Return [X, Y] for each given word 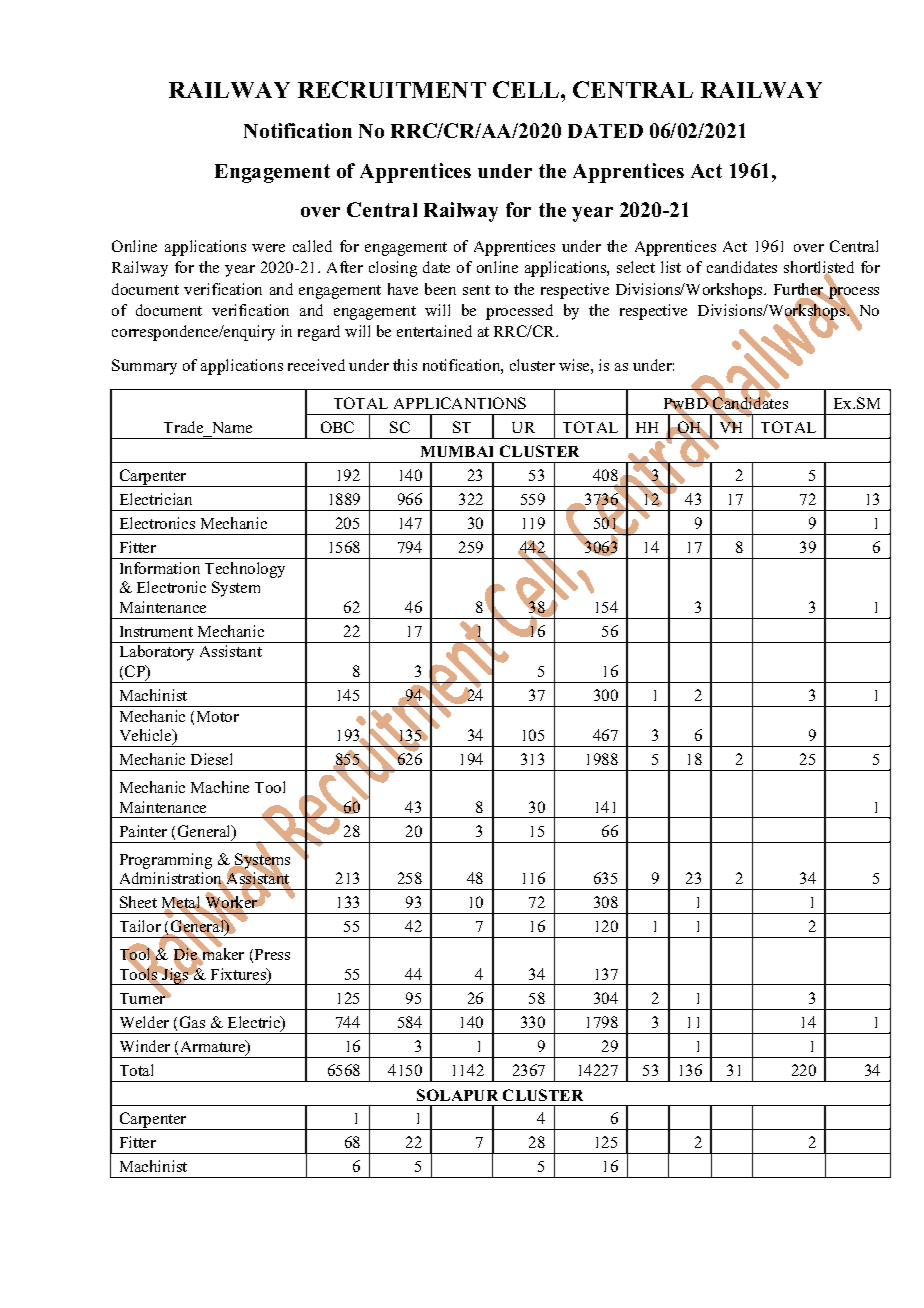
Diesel [211, 759]
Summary [144, 367]
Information [160, 568]
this [405, 365]
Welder [144, 1022]
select [636, 267]
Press [272, 954]
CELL [527, 89]
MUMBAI [457, 451]
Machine [220, 787]
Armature [214, 1047]
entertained [434, 331]
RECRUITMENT [392, 89]
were [268, 248]
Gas [192, 1022]
